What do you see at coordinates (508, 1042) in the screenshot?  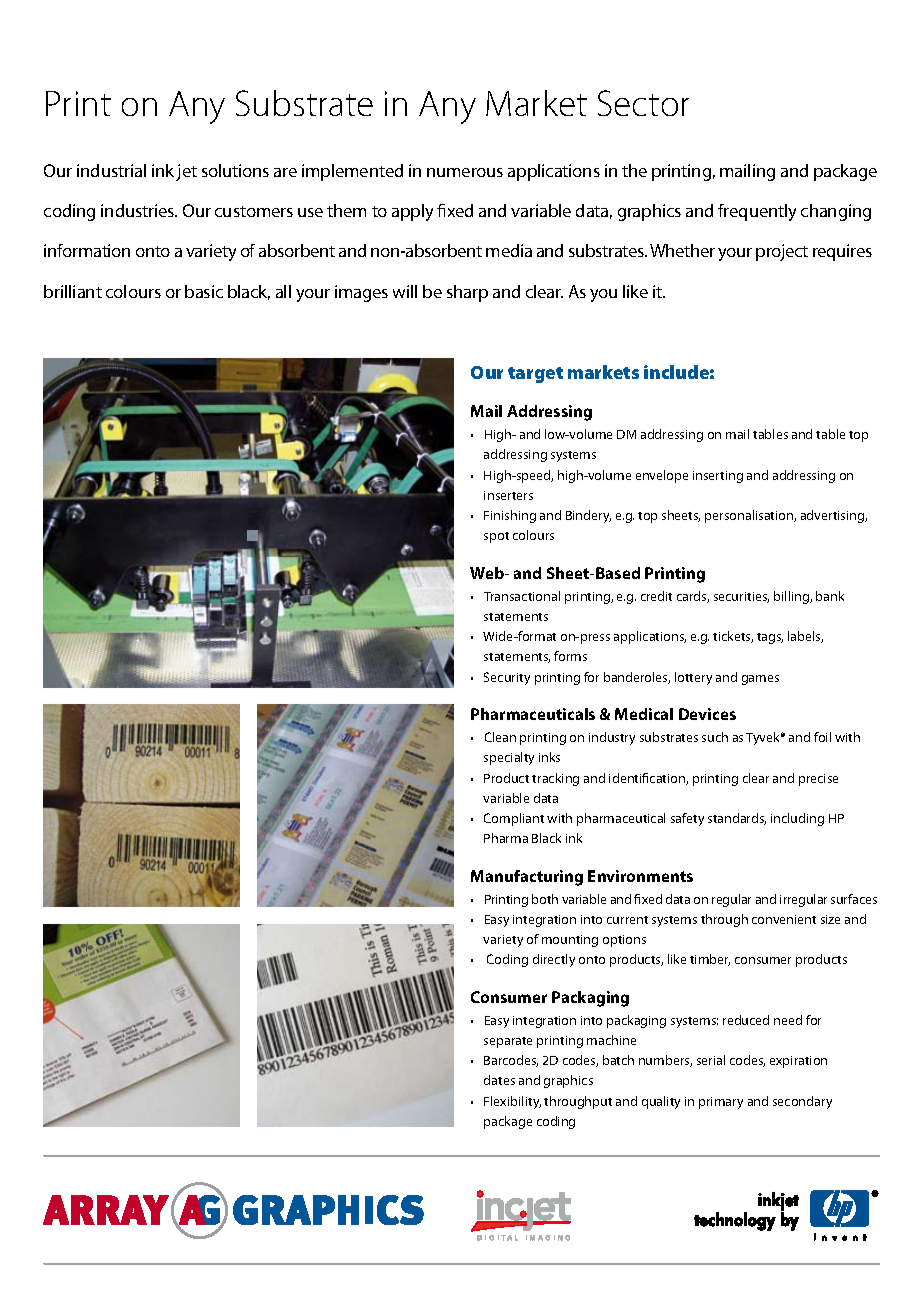 I see `separate` at bounding box center [508, 1042].
